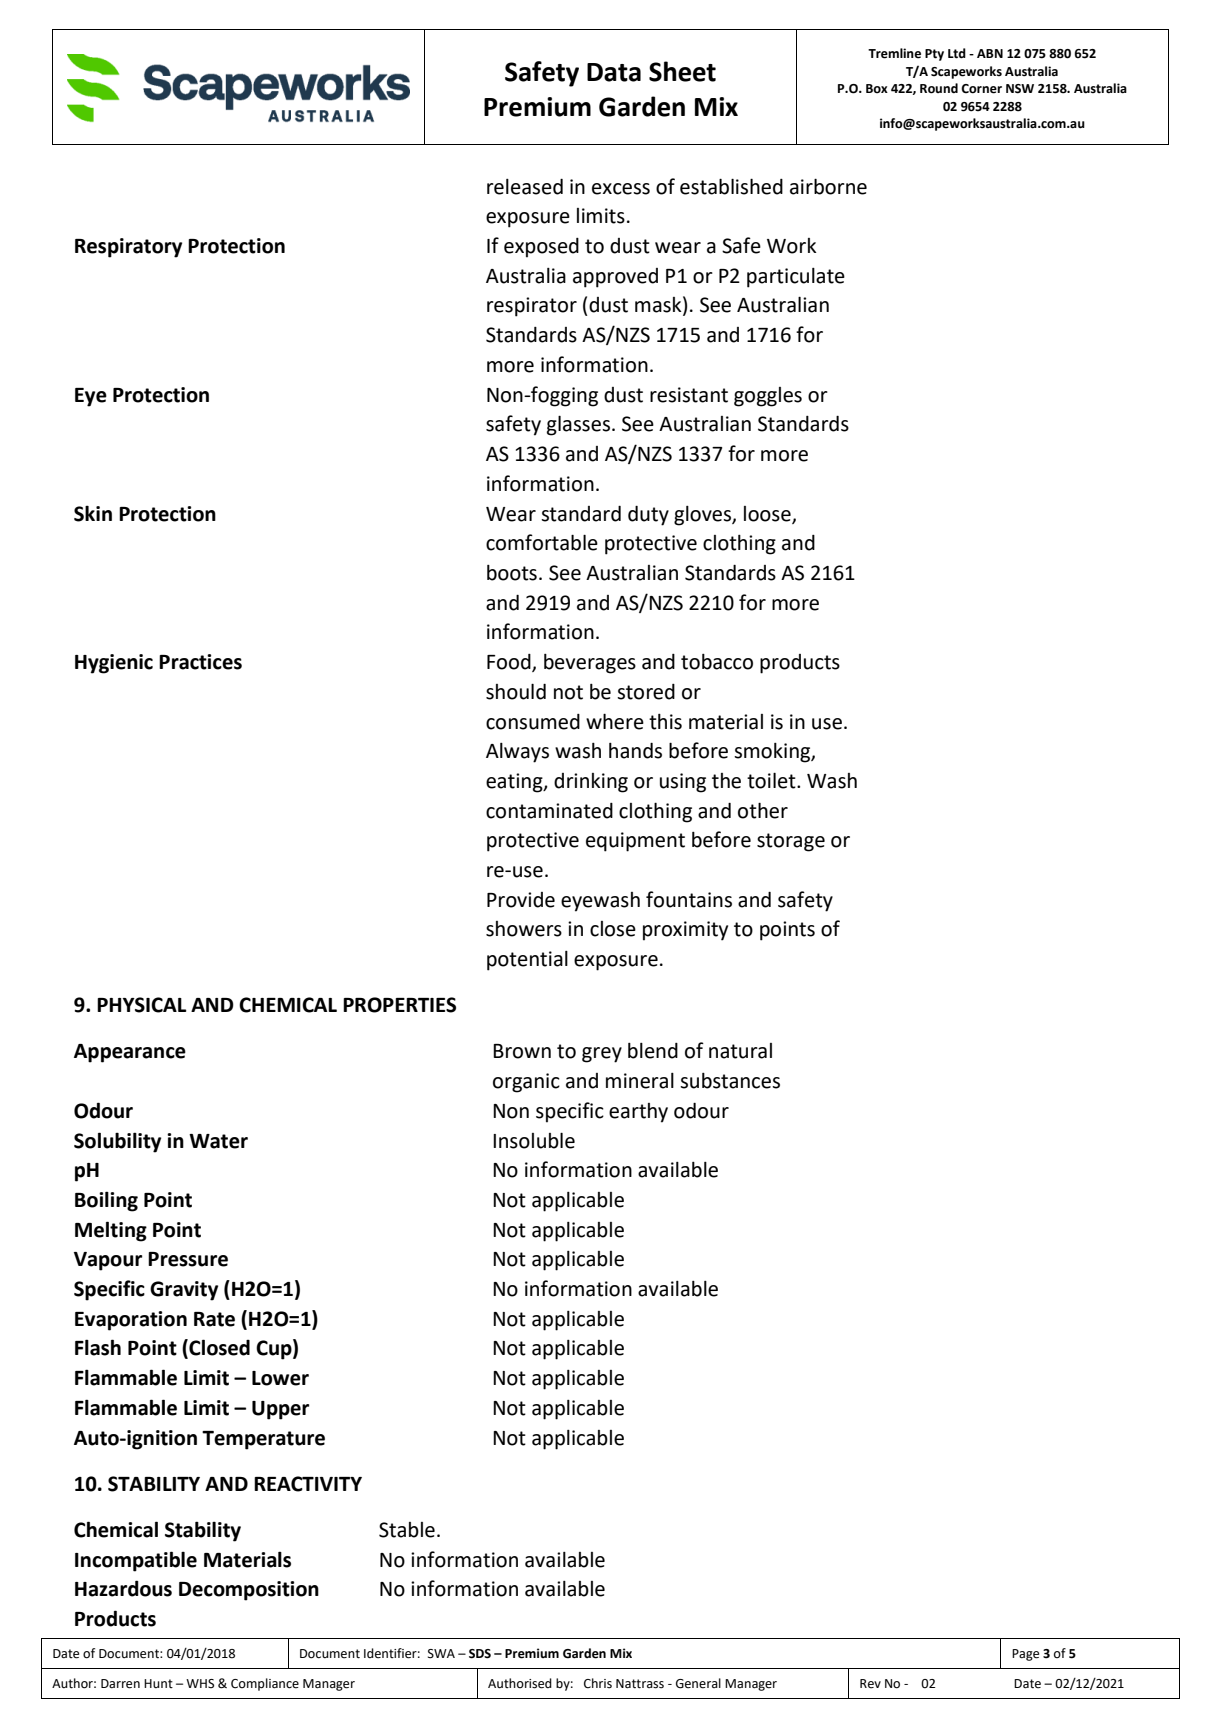 This screenshot has height=1726, width=1221. What do you see at coordinates (522, 1051) in the screenshot?
I see `Brown` at bounding box center [522, 1051].
